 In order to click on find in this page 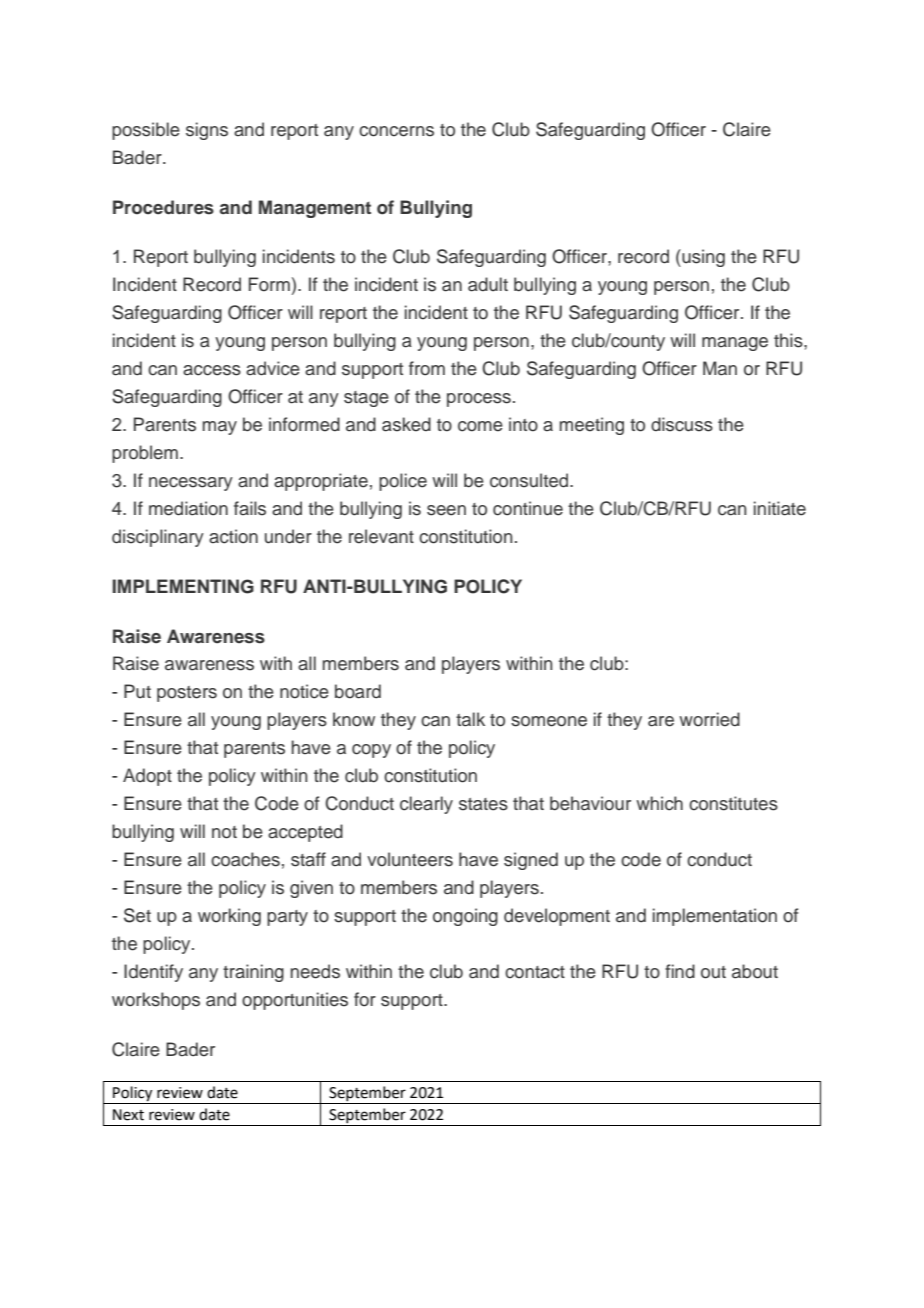, I will do `click(680, 971)`.
